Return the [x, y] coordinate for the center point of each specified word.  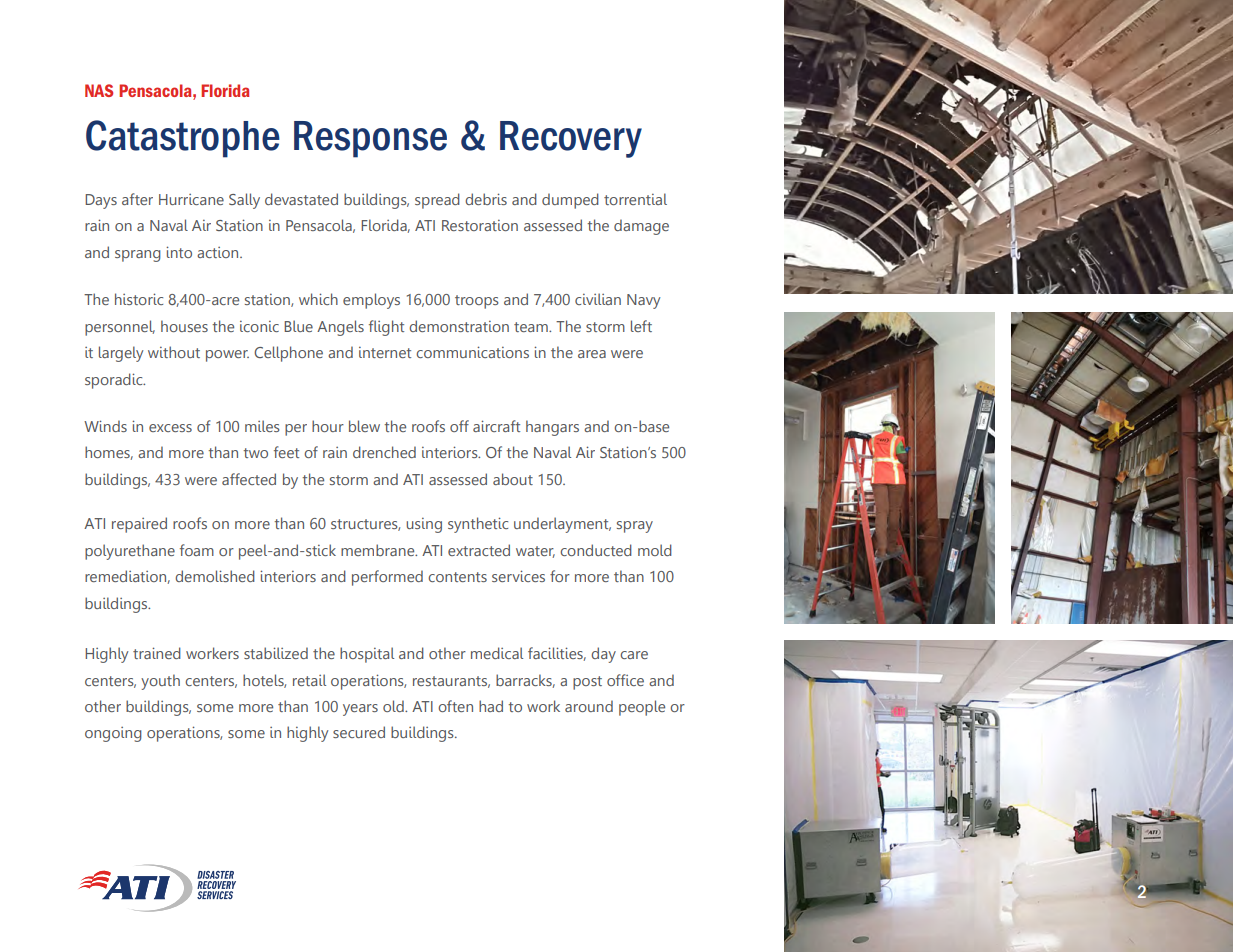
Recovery [571, 139]
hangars [552, 428]
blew [364, 426]
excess [170, 428]
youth [160, 682]
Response [370, 139]
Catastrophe [183, 139]
